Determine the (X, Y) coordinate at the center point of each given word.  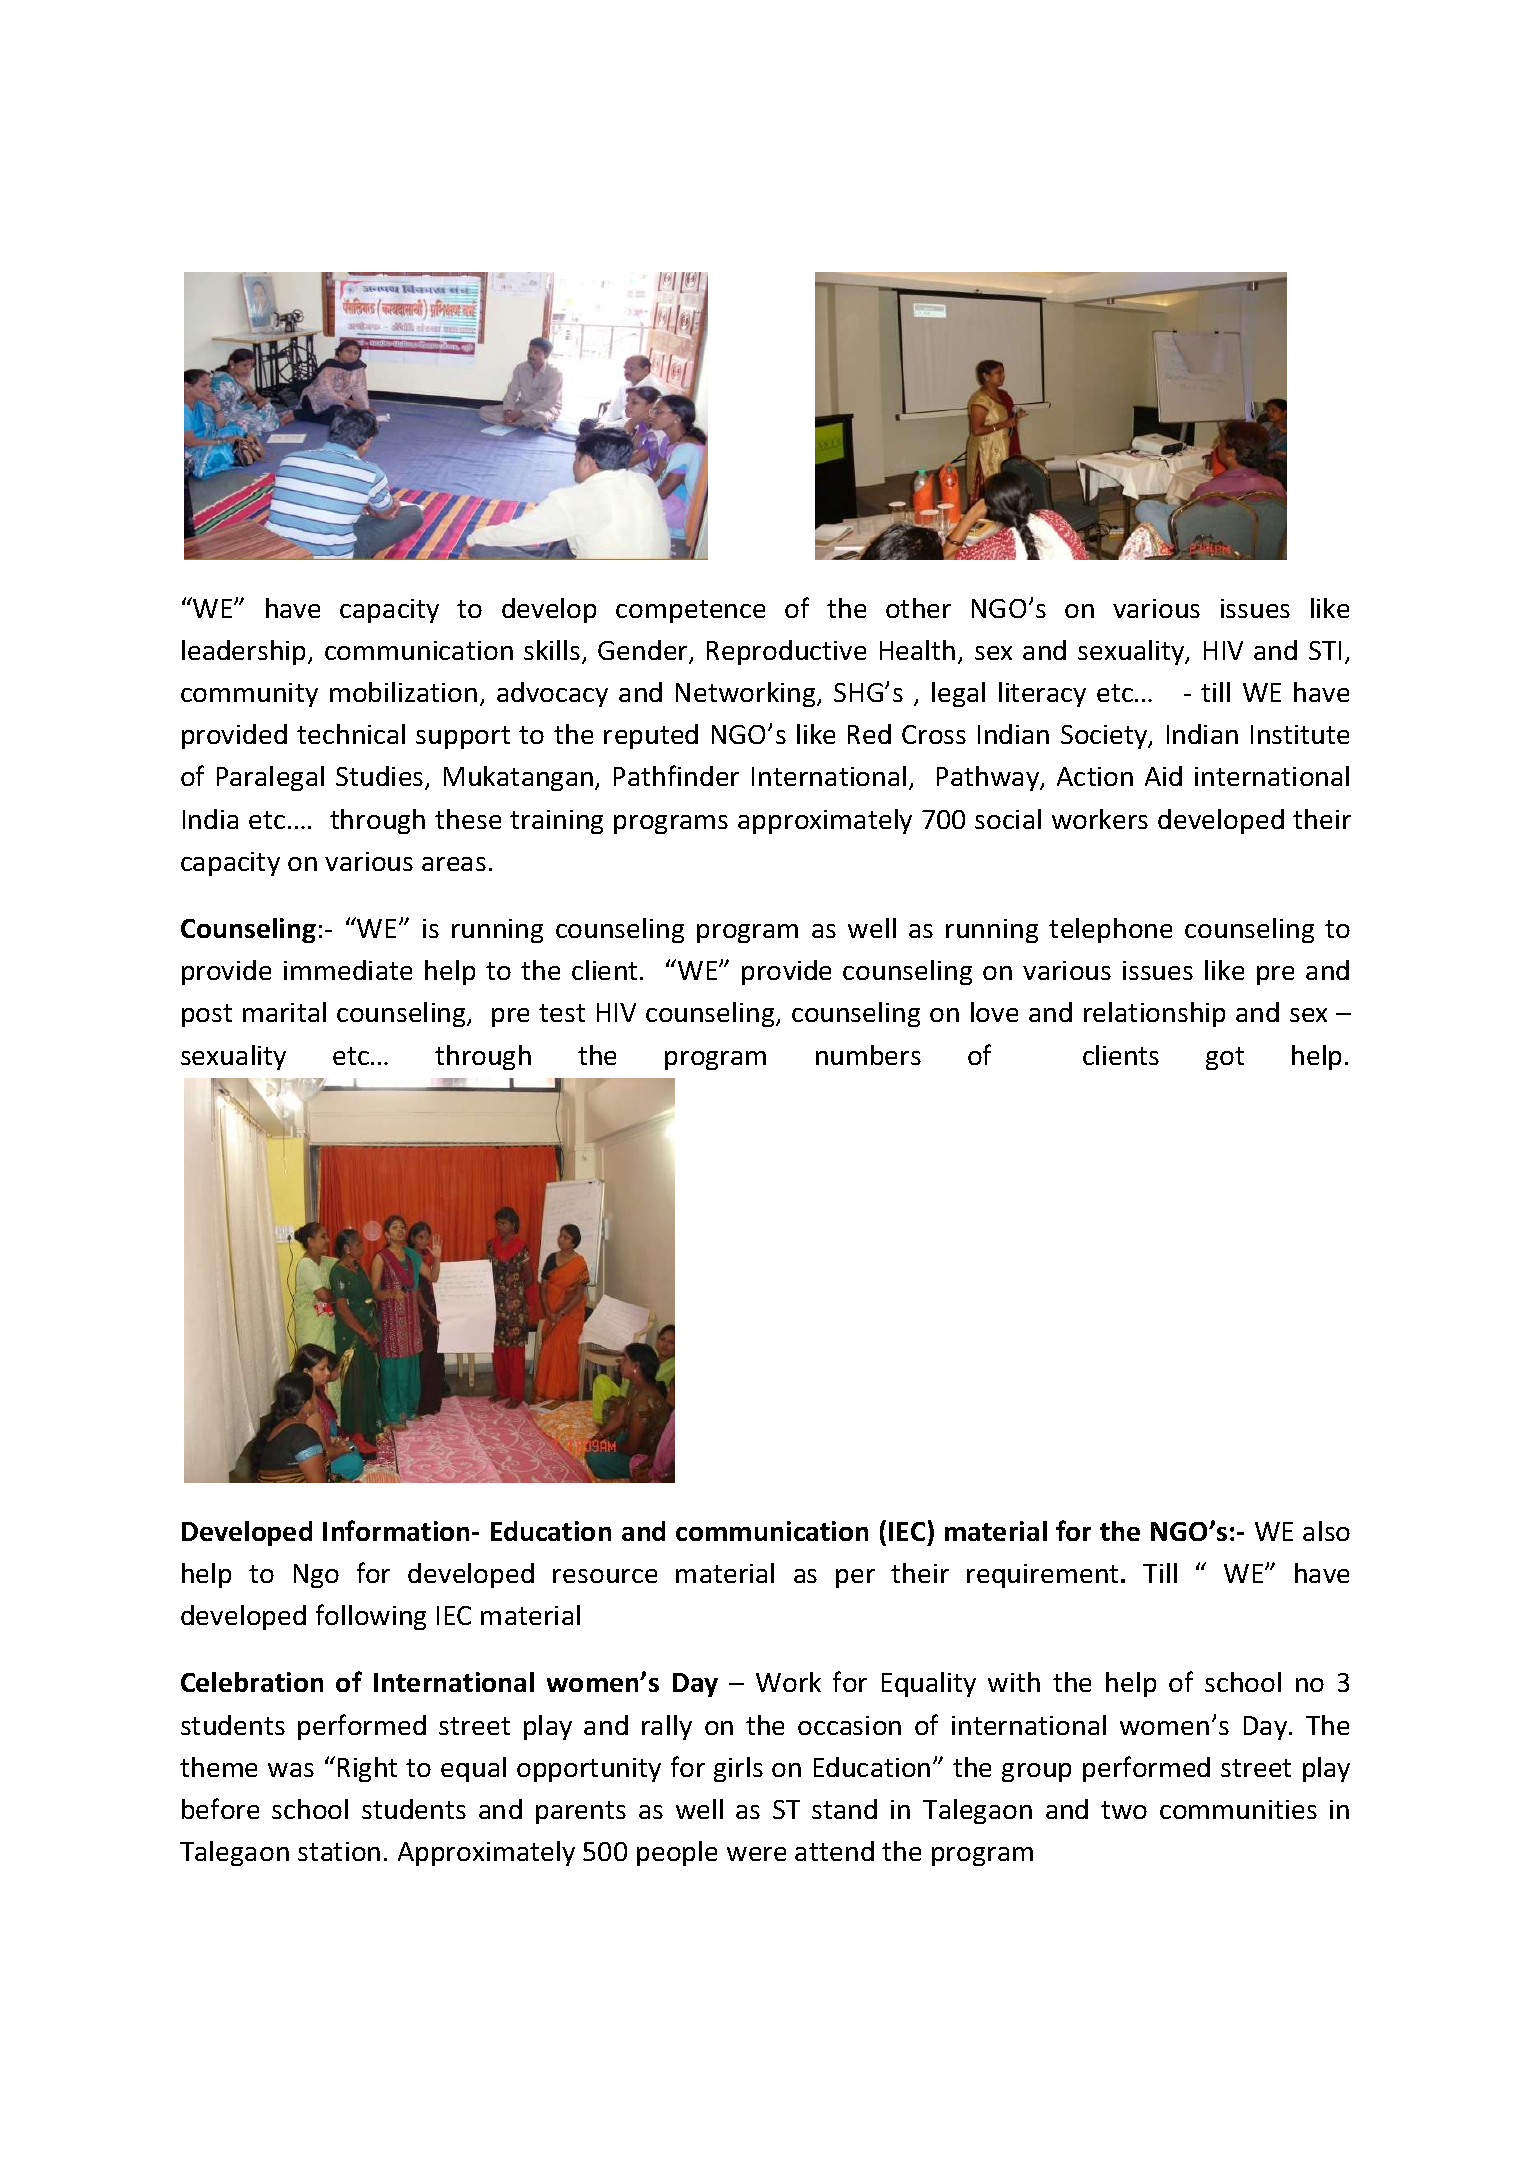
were (756, 1854)
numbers (868, 1055)
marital (284, 1012)
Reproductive (786, 652)
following (371, 1617)
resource (605, 1576)
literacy (1042, 694)
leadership (245, 652)
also (1326, 1531)
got (1225, 1058)
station (339, 1851)
